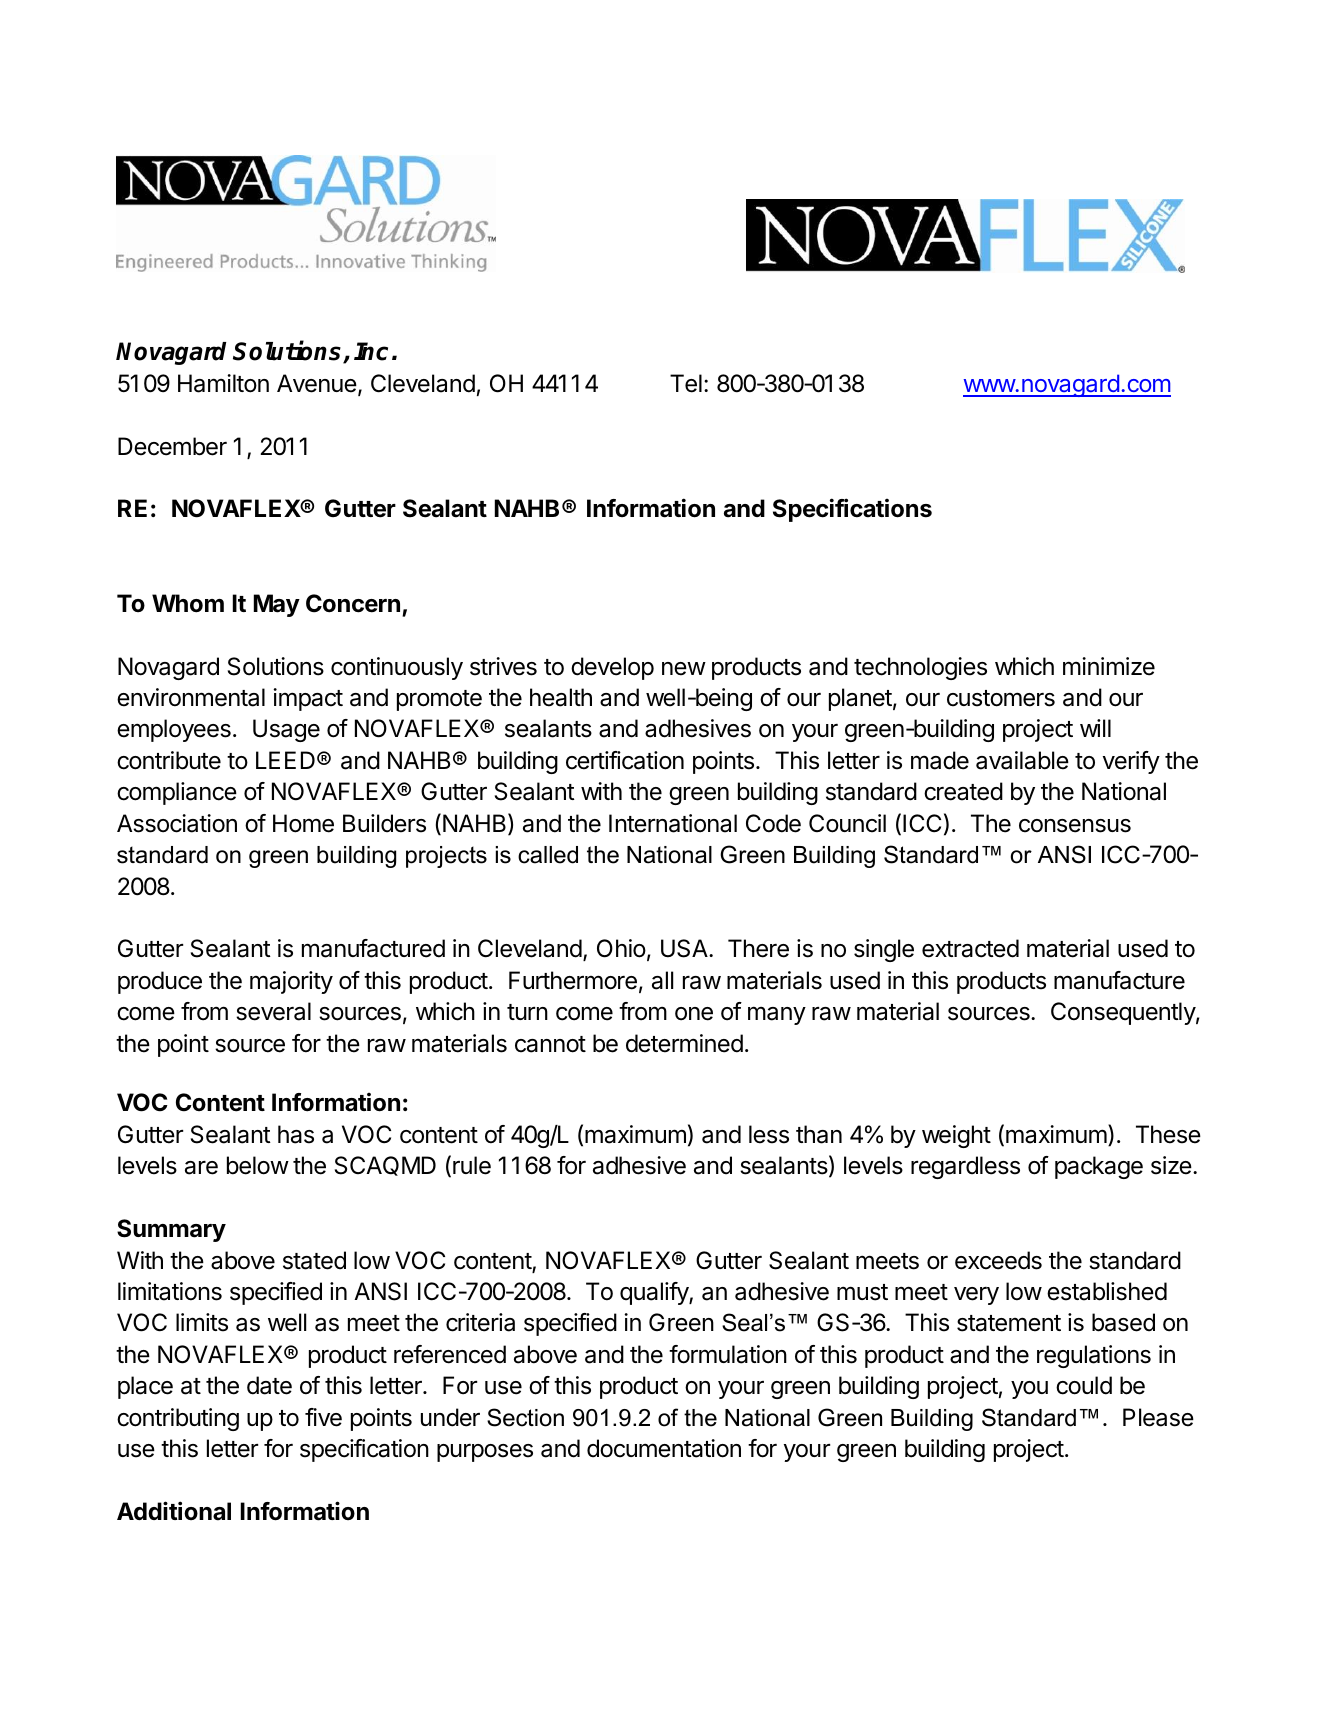 This screenshot has height=1710, width=1321. I want to click on weight, so click(956, 1136).
